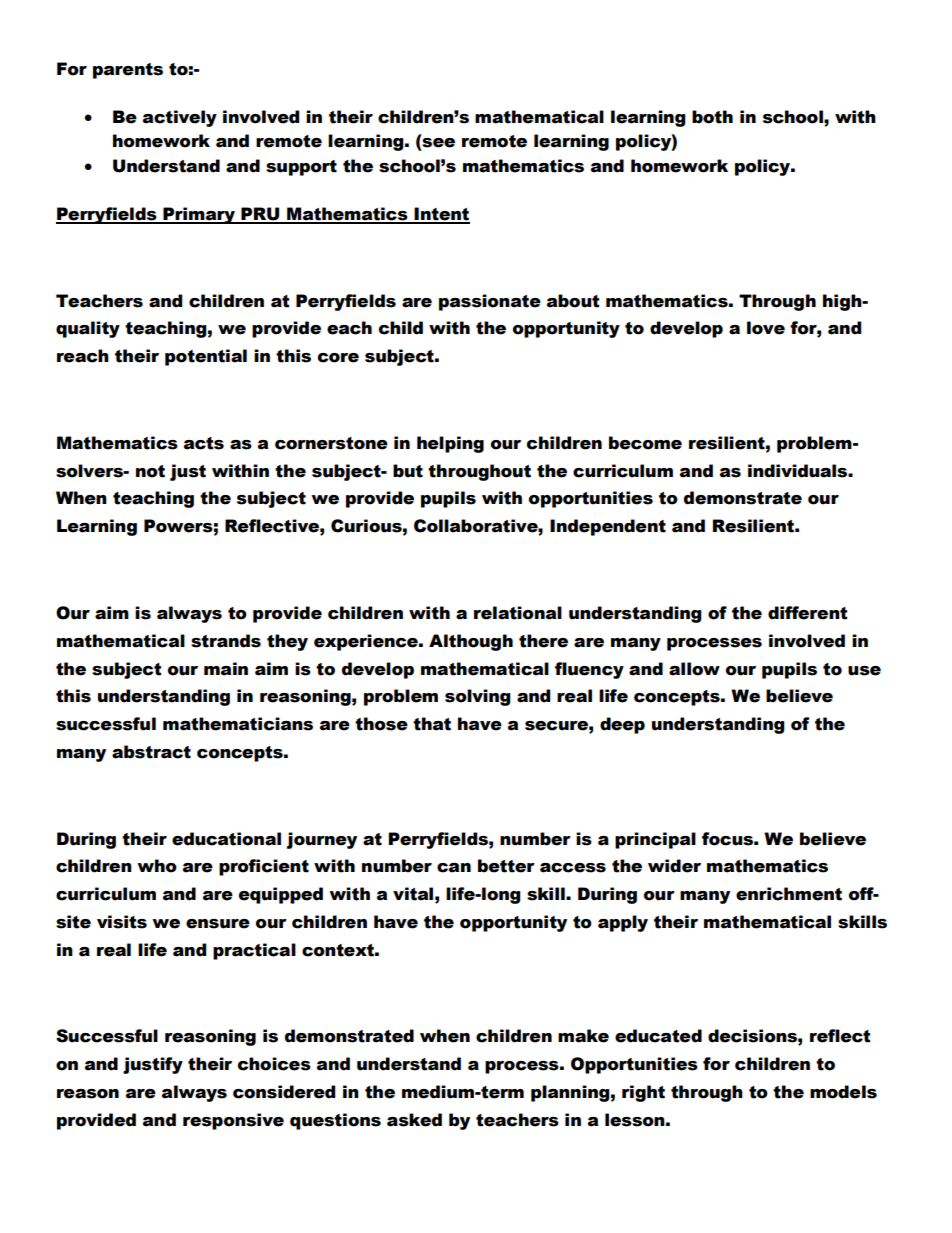  What do you see at coordinates (694, 669) in the document?
I see `allow` at bounding box center [694, 669].
